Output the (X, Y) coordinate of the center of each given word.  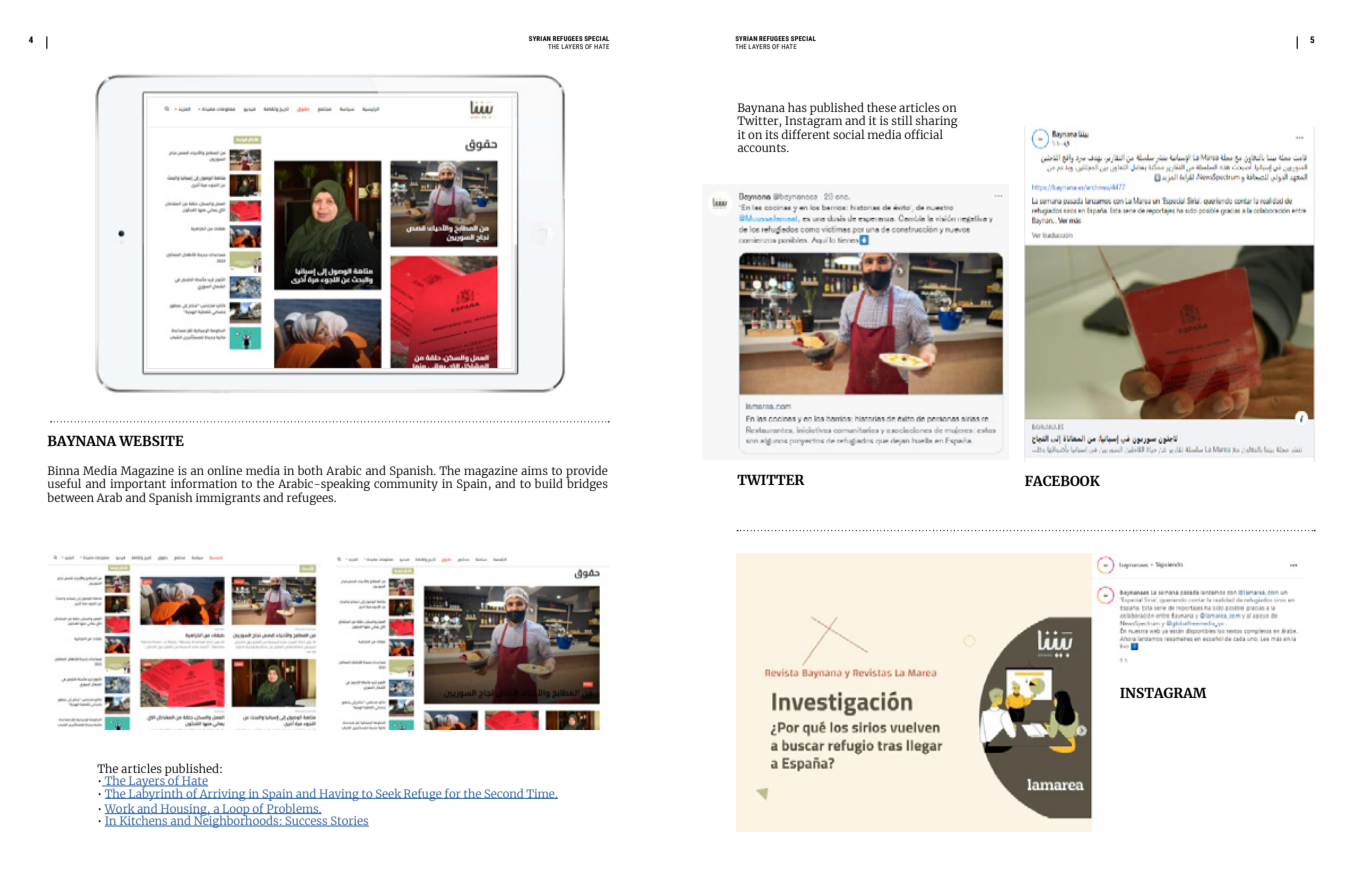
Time (541, 794)
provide (587, 472)
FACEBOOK (1062, 480)
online (224, 470)
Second (504, 793)
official (923, 134)
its (771, 134)
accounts (763, 148)
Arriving (223, 793)
